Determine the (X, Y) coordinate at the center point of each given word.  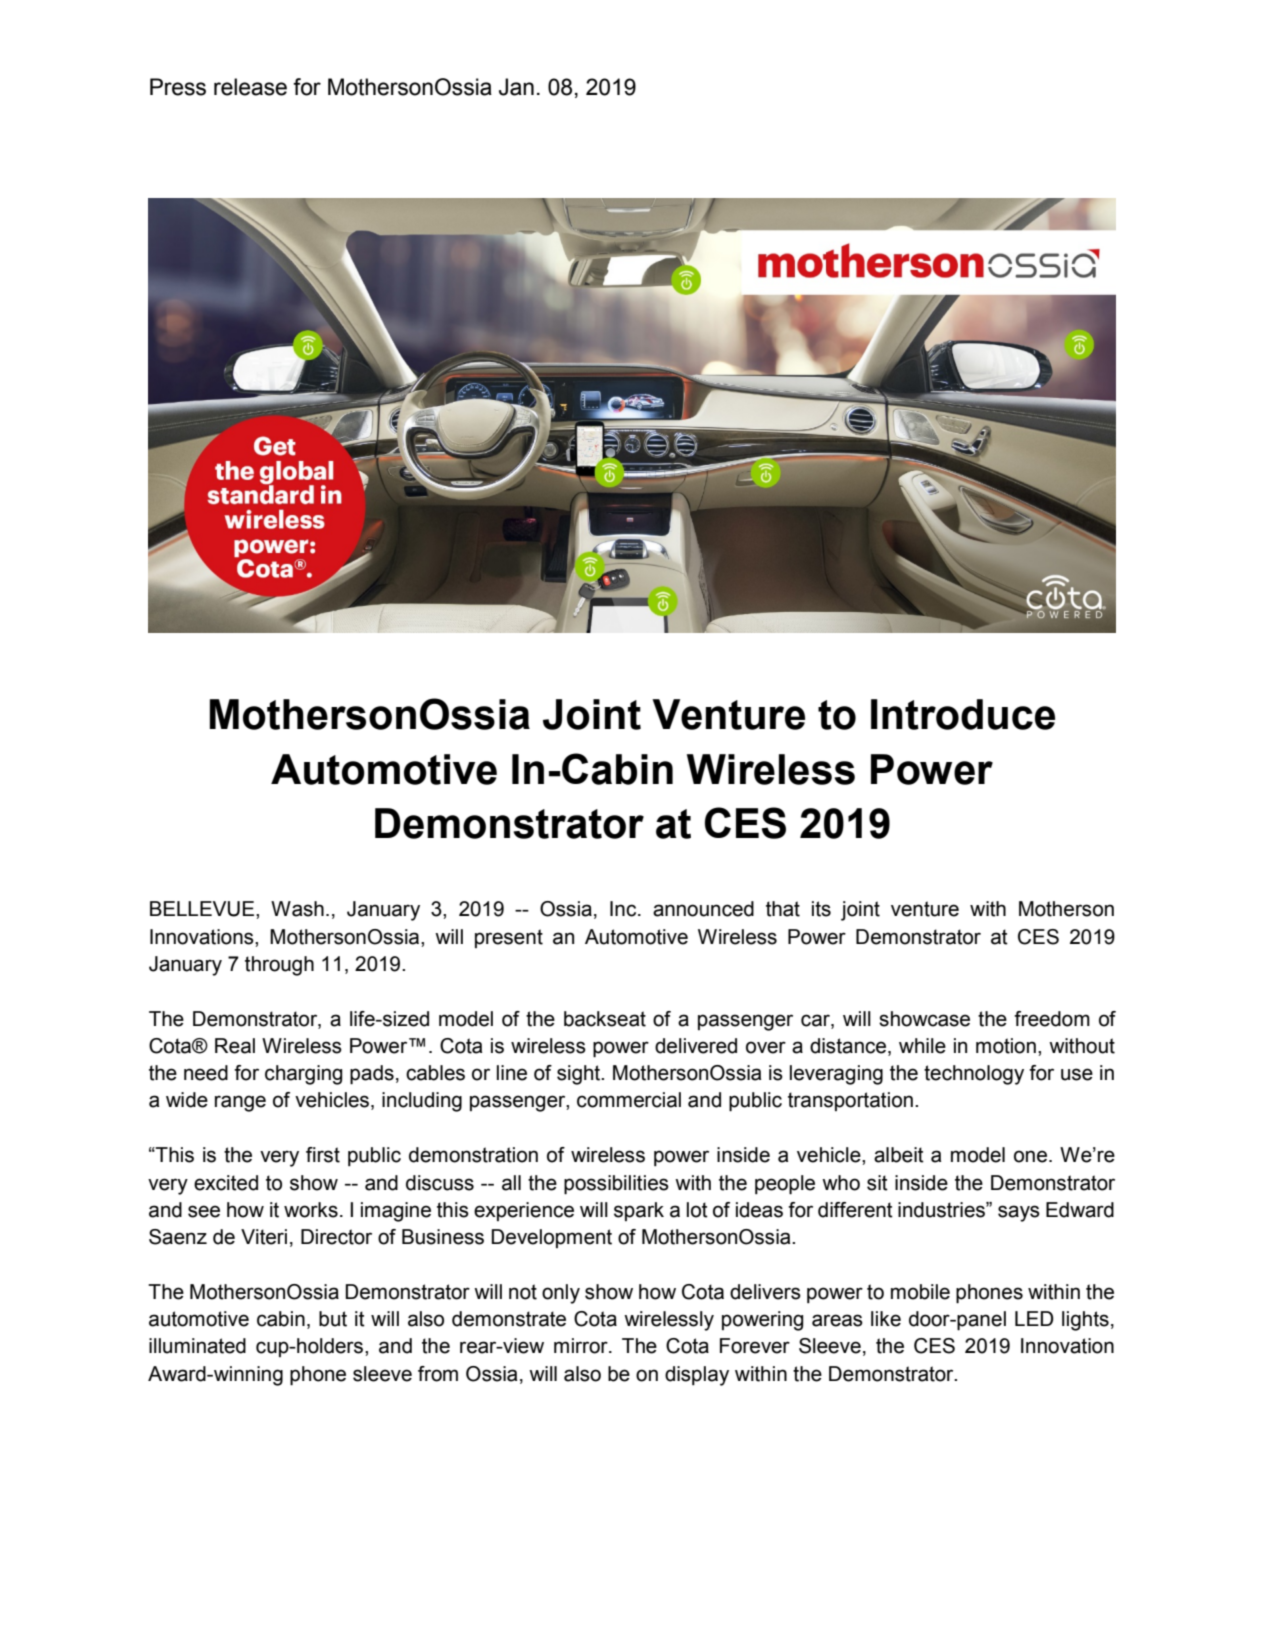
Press (178, 87)
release (250, 87)
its (821, 909)
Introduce (963, 714)
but (333, 1319)
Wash (297, 909)
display (697, 1376)
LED (1034, 1318)
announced (703, 909)
